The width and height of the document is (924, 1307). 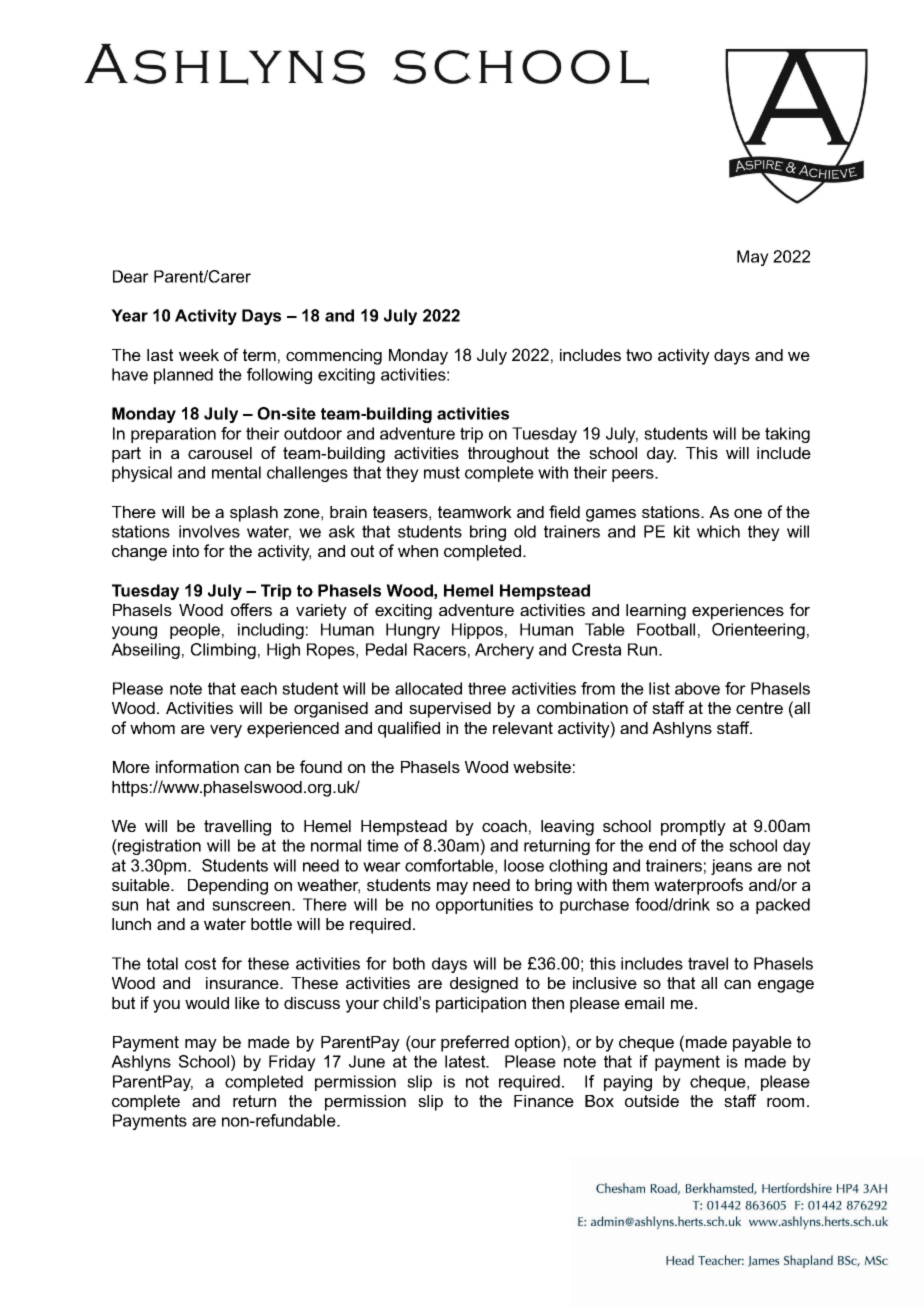 What do you see at coordinates (129, 315) in the document?
I see `Year` at bounding box center [129, 315].
